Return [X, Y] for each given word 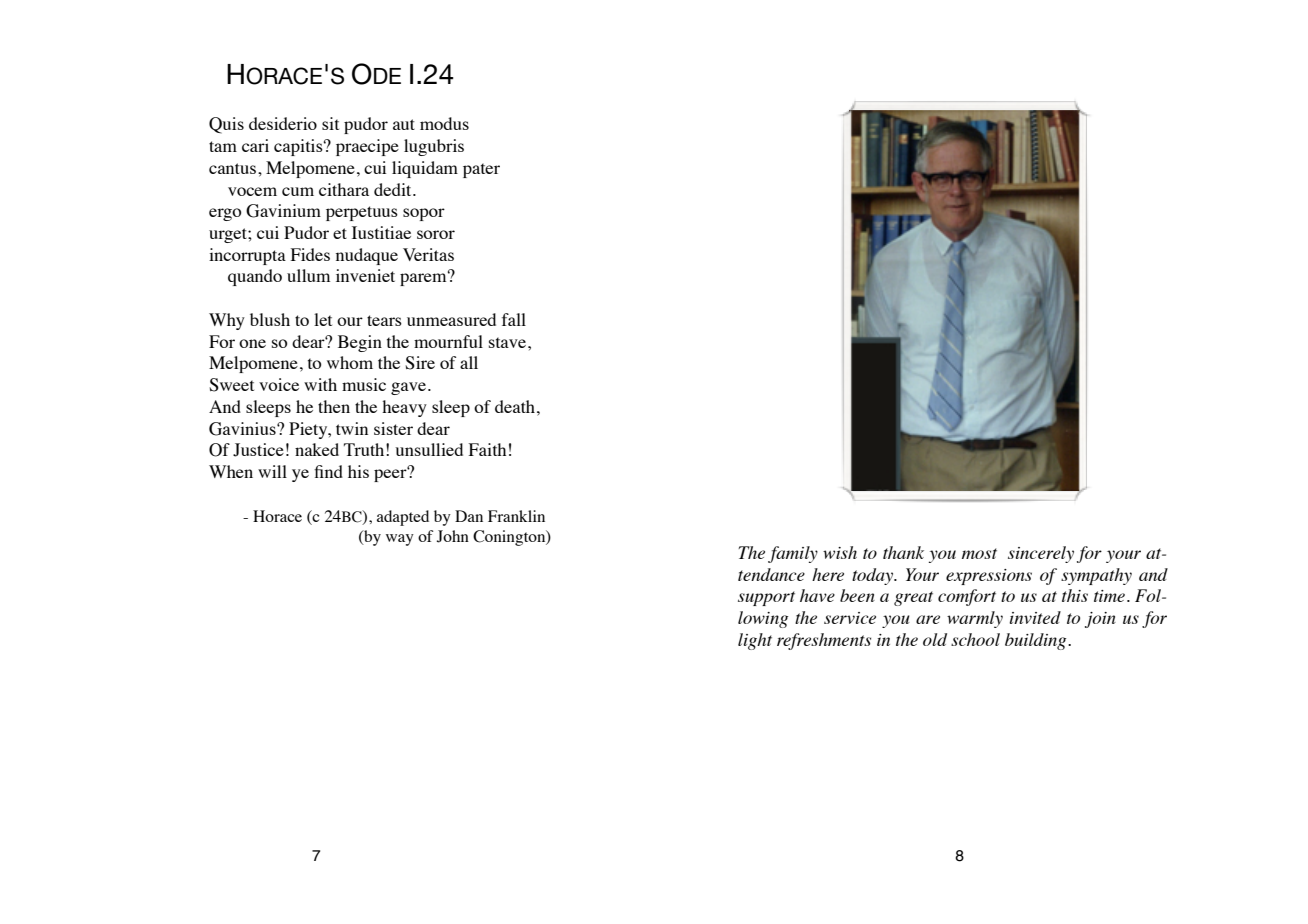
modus [444, 123]
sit [330, 123]
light [755, 641]
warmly [975, 619]
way [400, 540]
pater [481, 170]
